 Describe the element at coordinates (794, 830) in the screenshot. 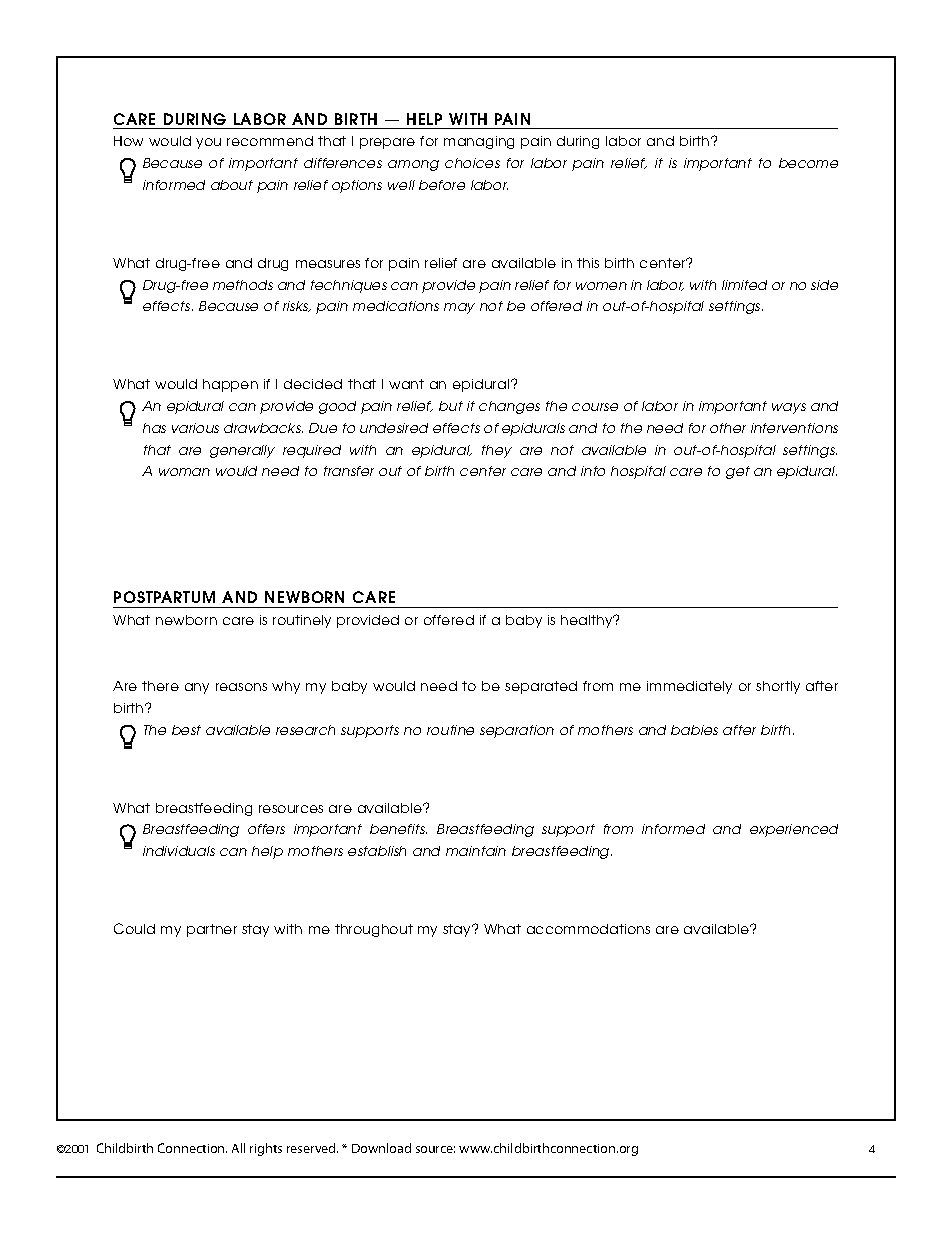

I see `experienced` at that location.
